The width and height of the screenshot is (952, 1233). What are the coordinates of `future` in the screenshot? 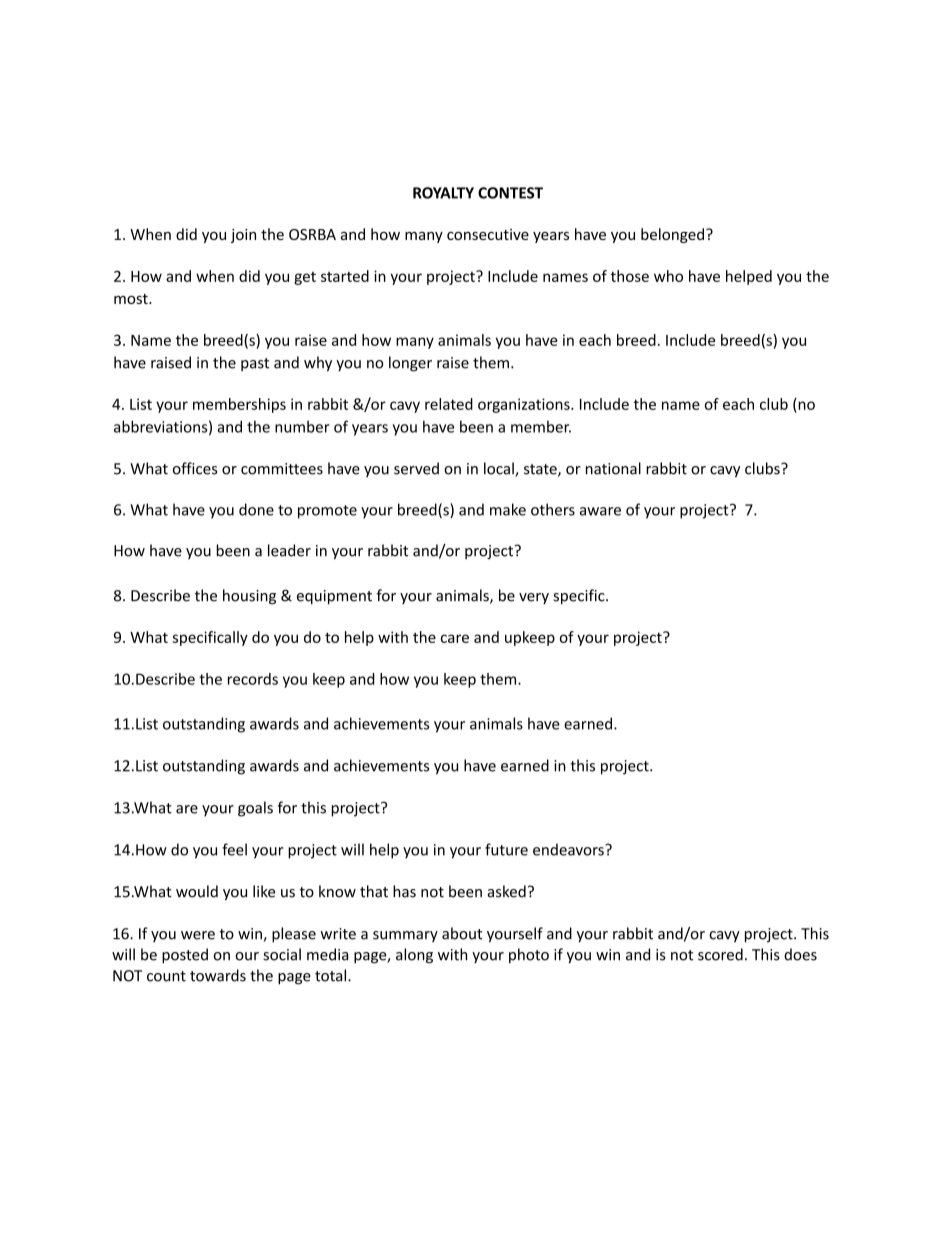 It's located at (506, 849).
